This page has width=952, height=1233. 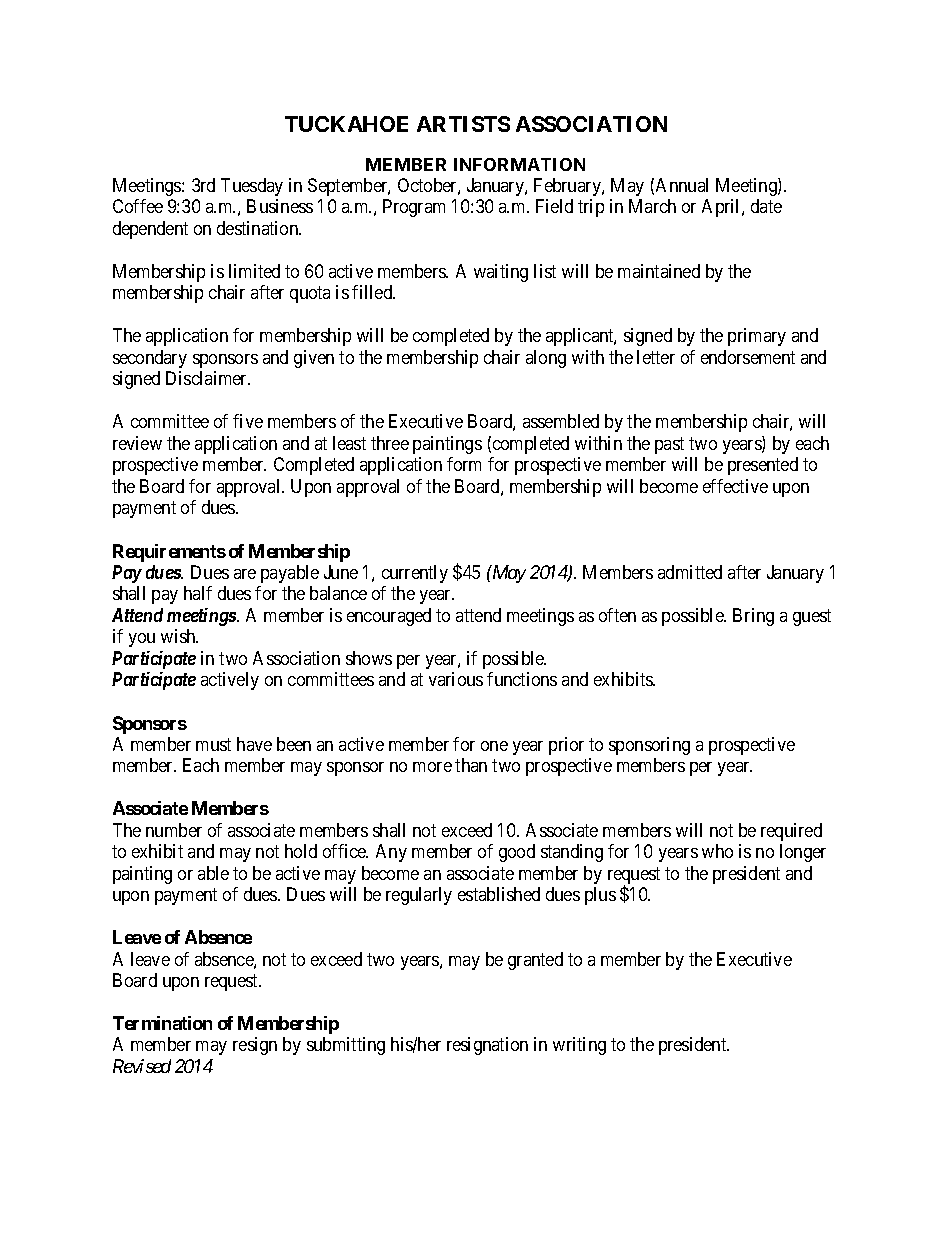 I want to click on Termination, so click(x=162, y=1023).
